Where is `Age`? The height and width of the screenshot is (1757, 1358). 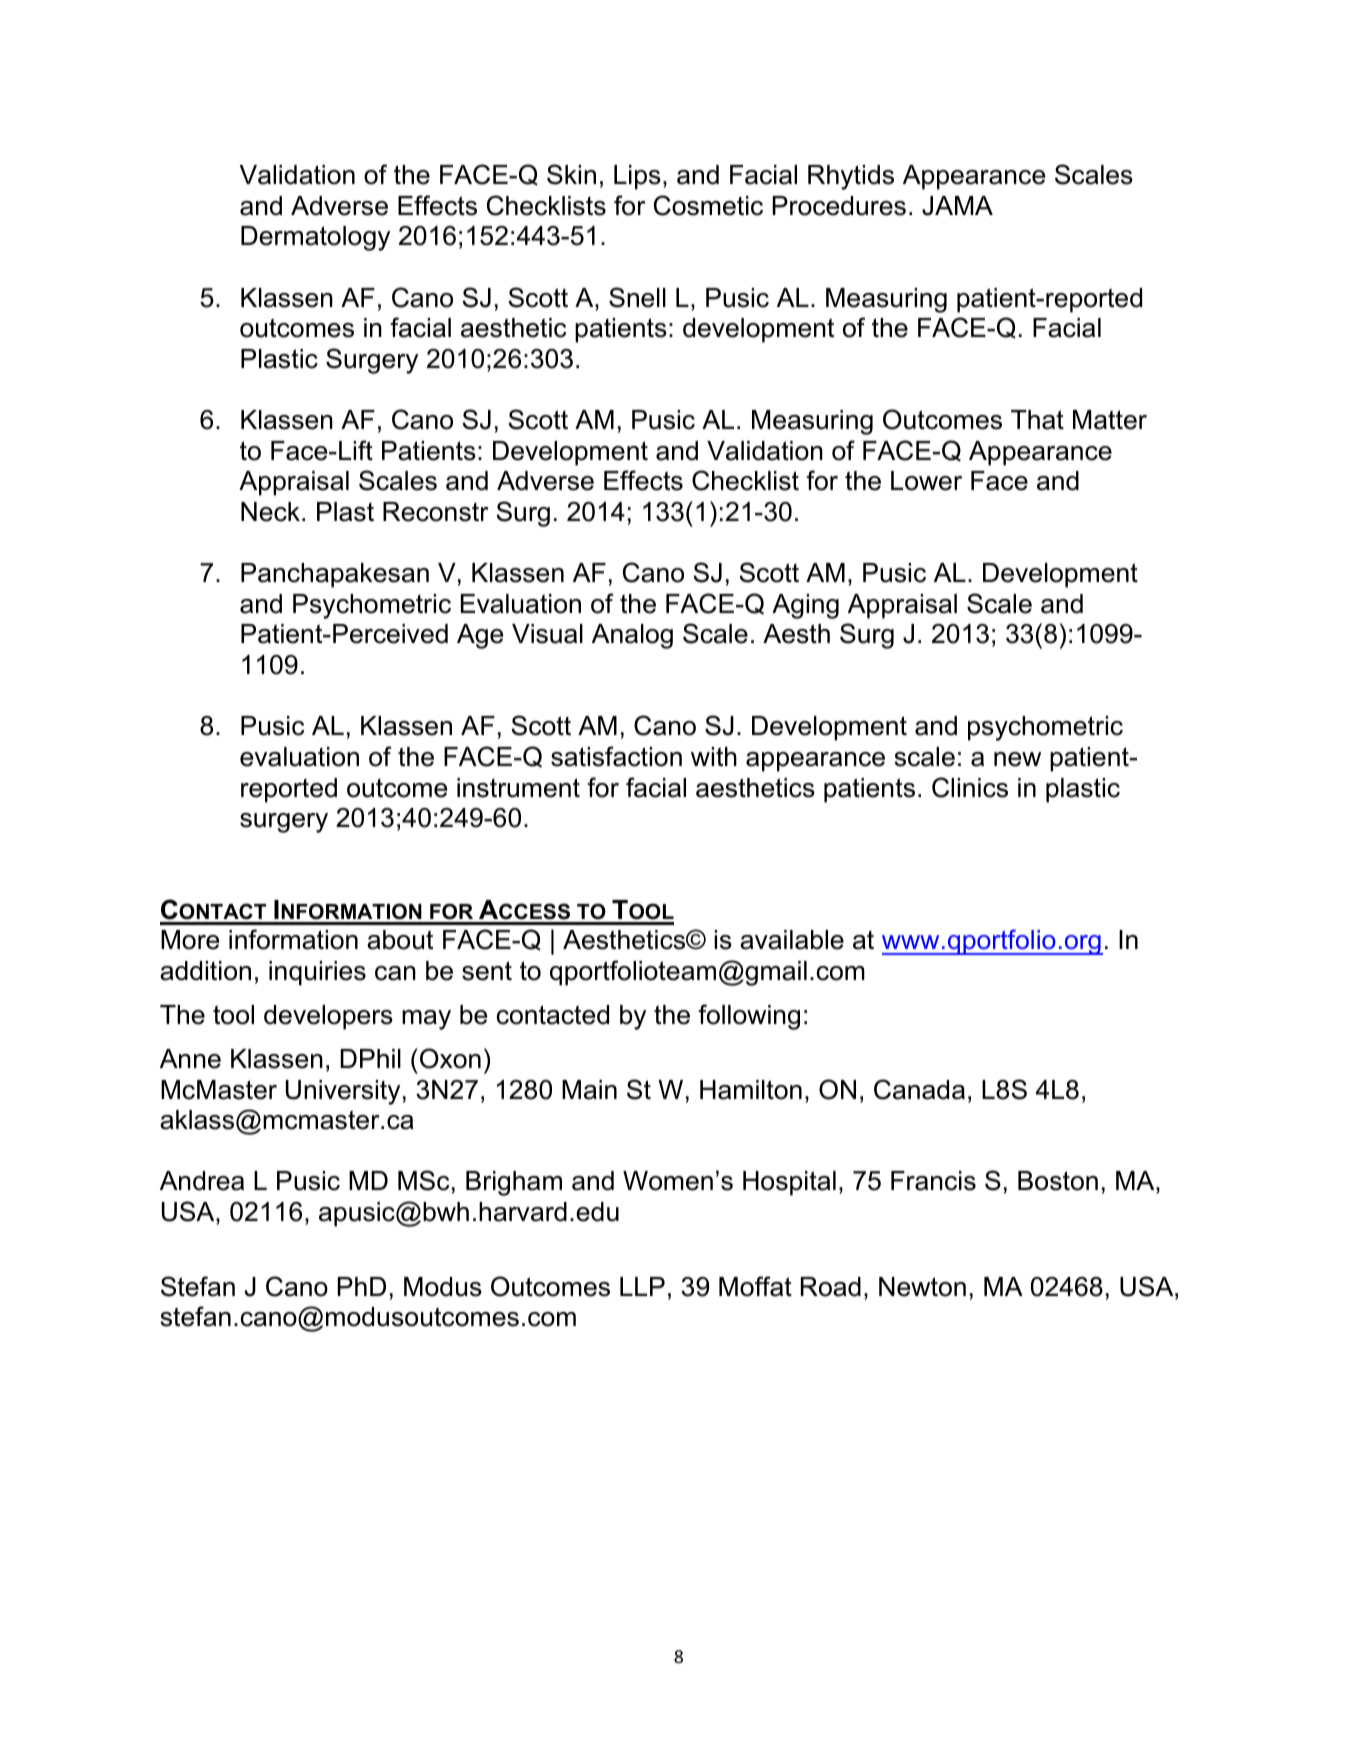 Age is located at coordinates (480, 636).
